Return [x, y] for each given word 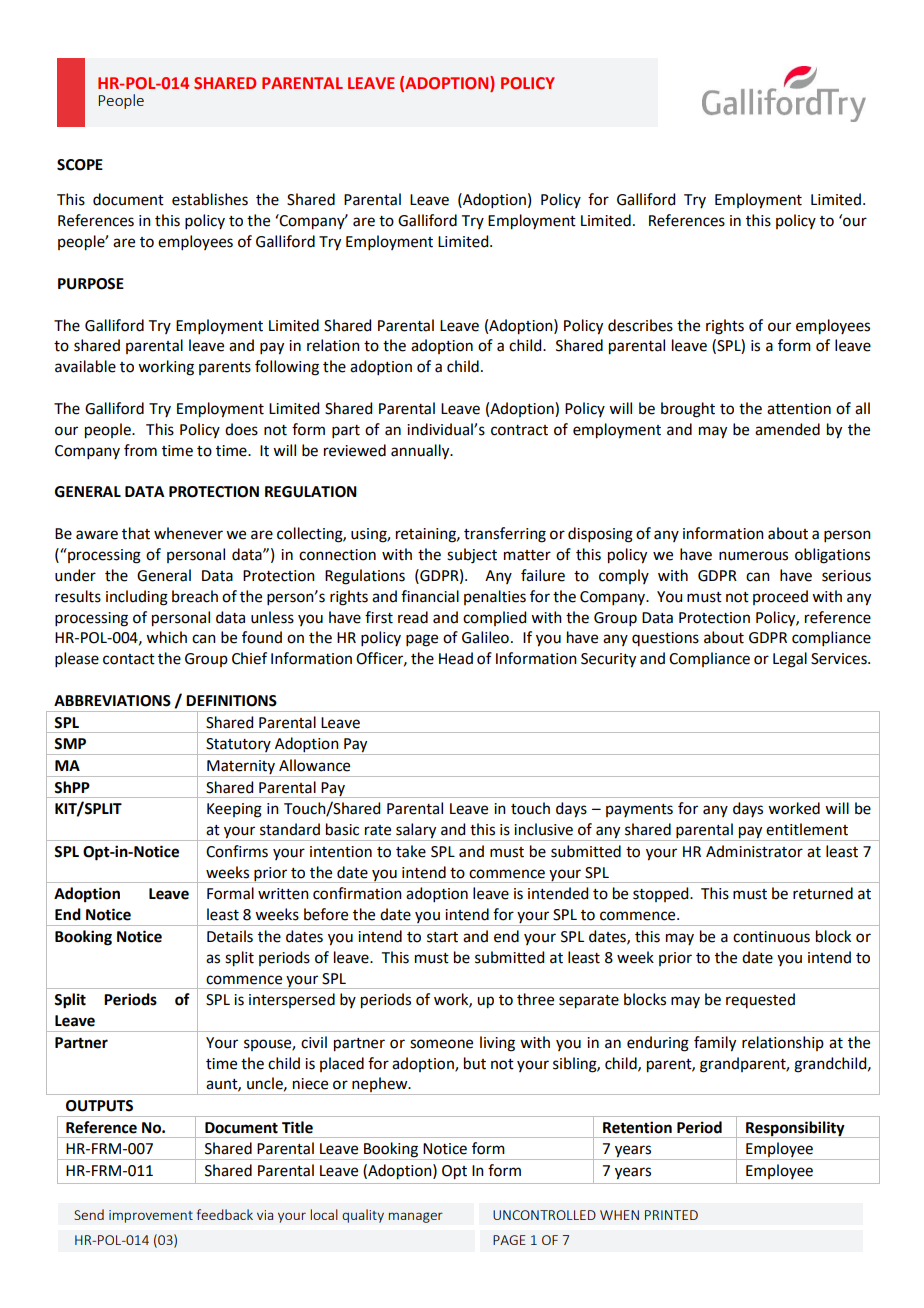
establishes [210, 199]
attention [799, 409]
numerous [753, 556]
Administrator [754, 851]
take [411, 851]
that [136, 533]
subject [472, 556]
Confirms [237, 851]
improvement [151, 1216]
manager [415, 1217]
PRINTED [671, 1215]
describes [640, 325]
